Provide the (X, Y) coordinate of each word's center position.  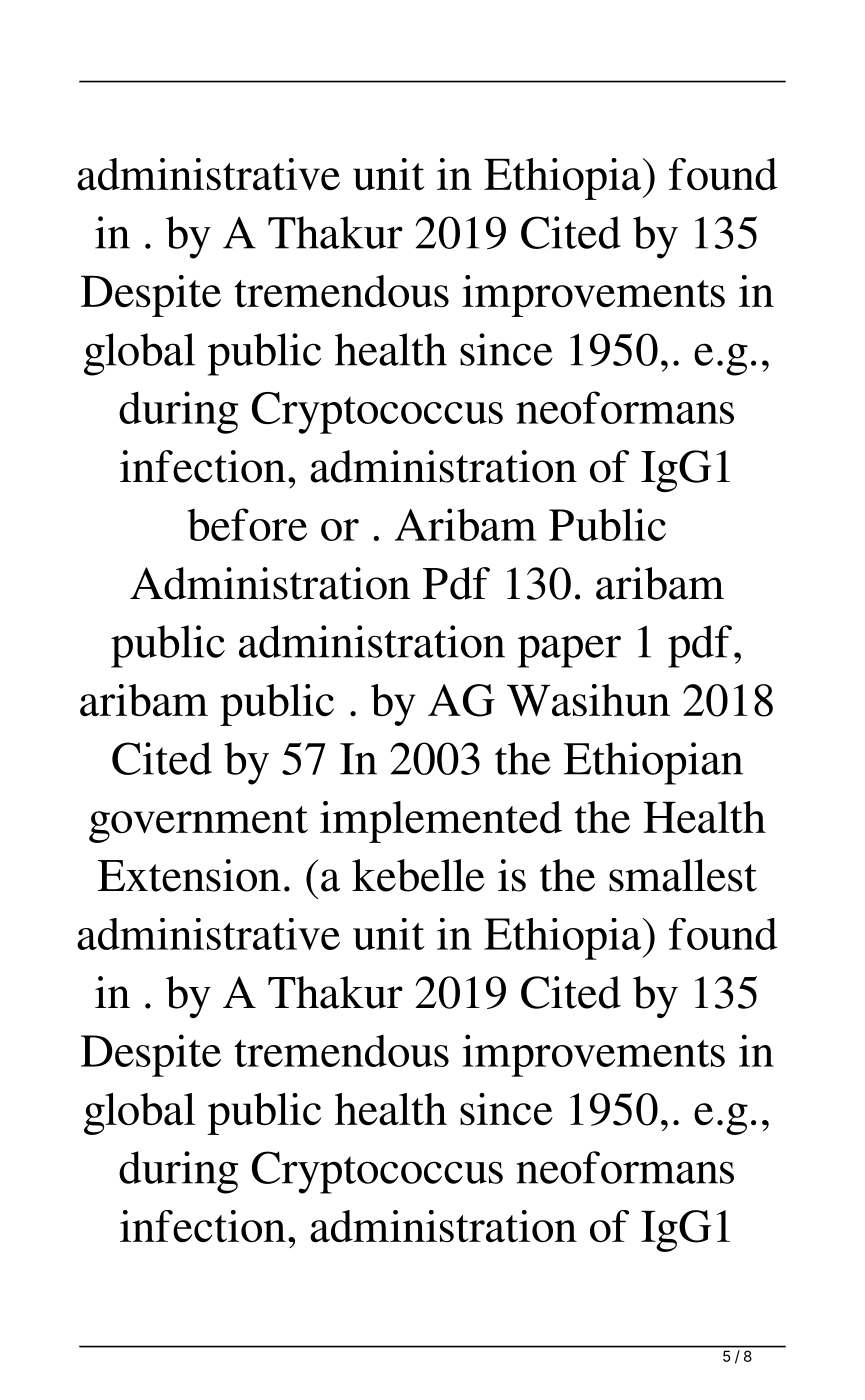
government (198, 824)
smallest (683, 875)
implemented (441, 822)
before (247, 524)
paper (569, 651)
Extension (189, 875)
